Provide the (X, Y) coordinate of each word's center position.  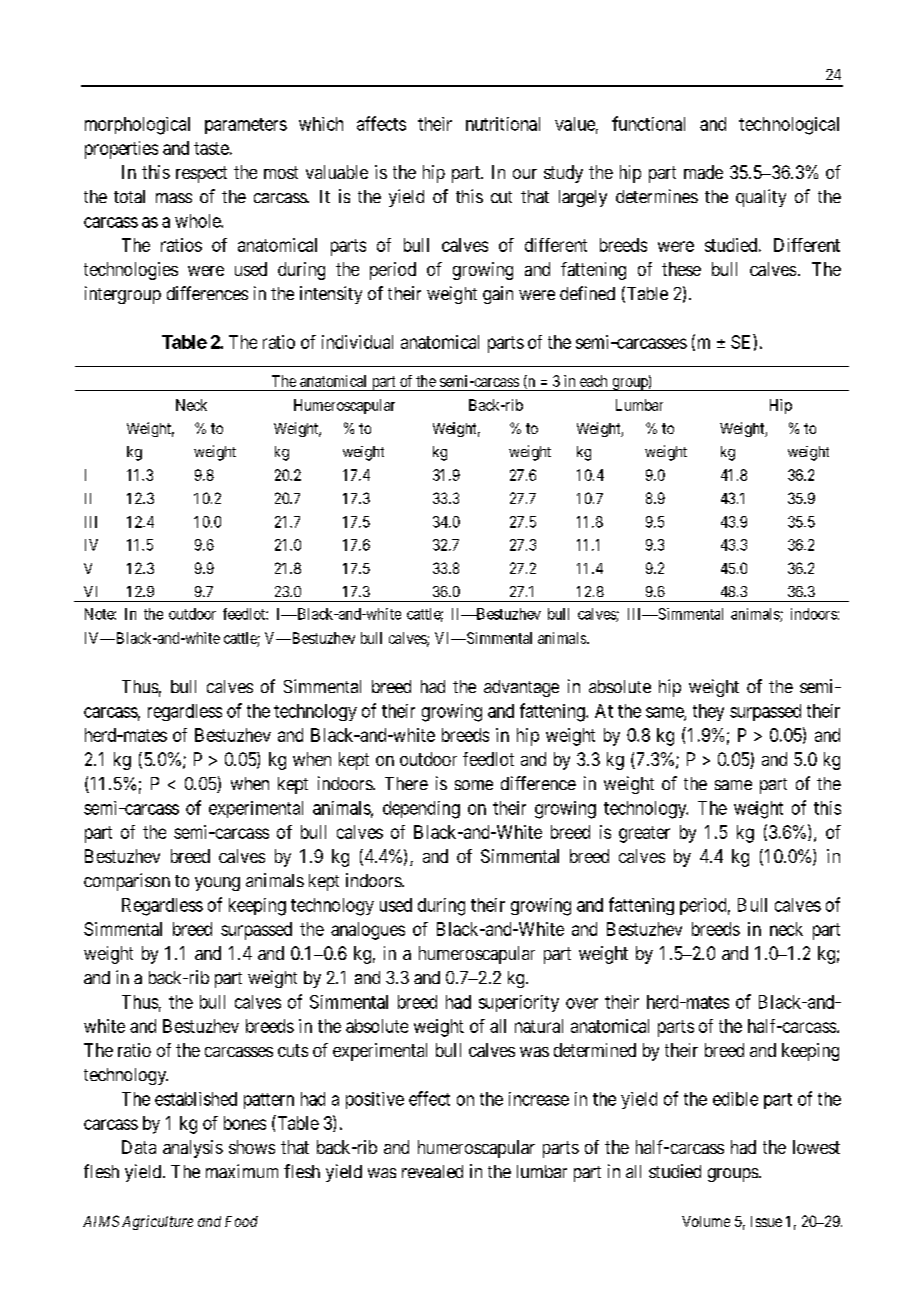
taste (211, 148)
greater (644, 834)
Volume (706, 1221)
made (703, 172)
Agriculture (157, 1222)
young (217, 884)
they (708, 712)
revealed (432, 1171)
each (593, 381)
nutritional (503, 124)
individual (357, 342)
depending (421, 810)
